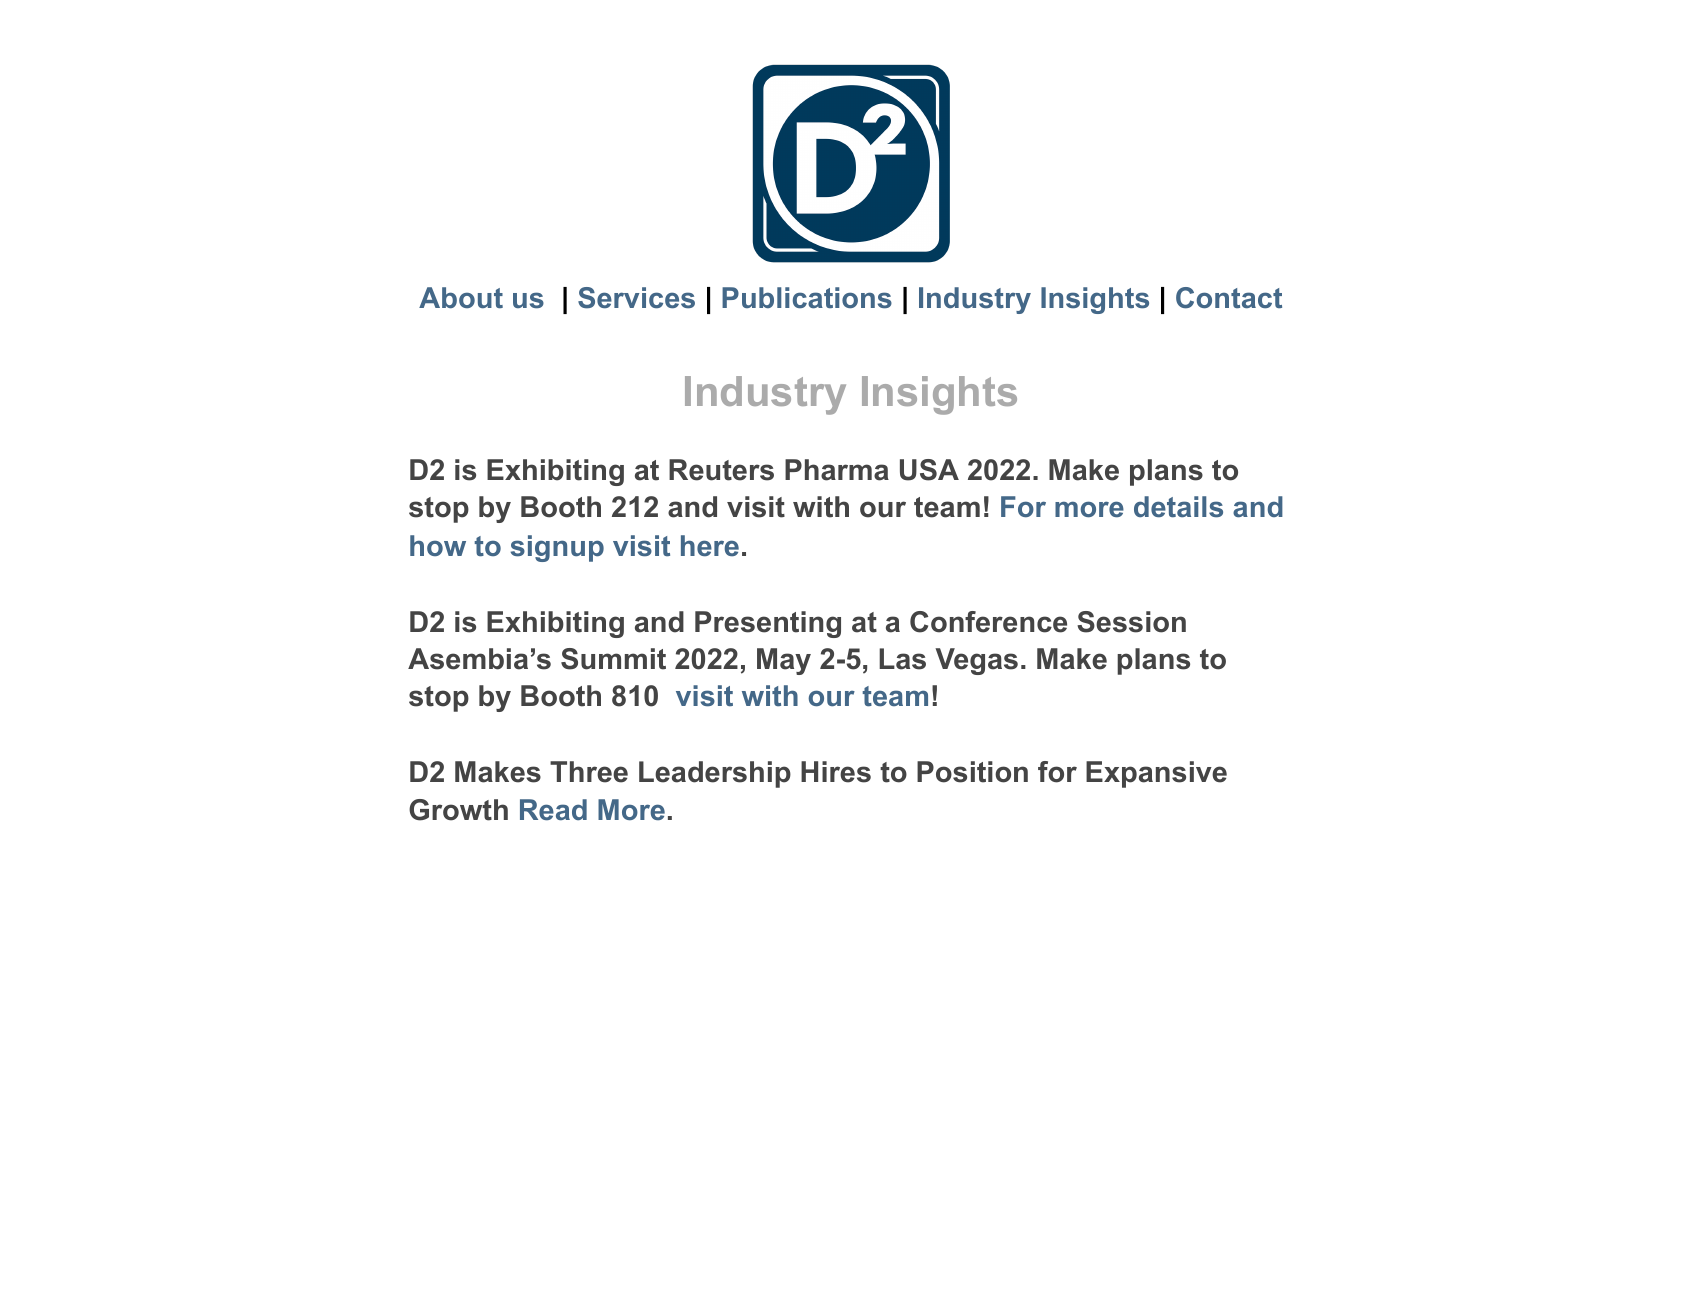 The height and width of the image is (1314, 1700). Describe the element at coordinates (1178, 507) in the image. I see `details` at that location.
